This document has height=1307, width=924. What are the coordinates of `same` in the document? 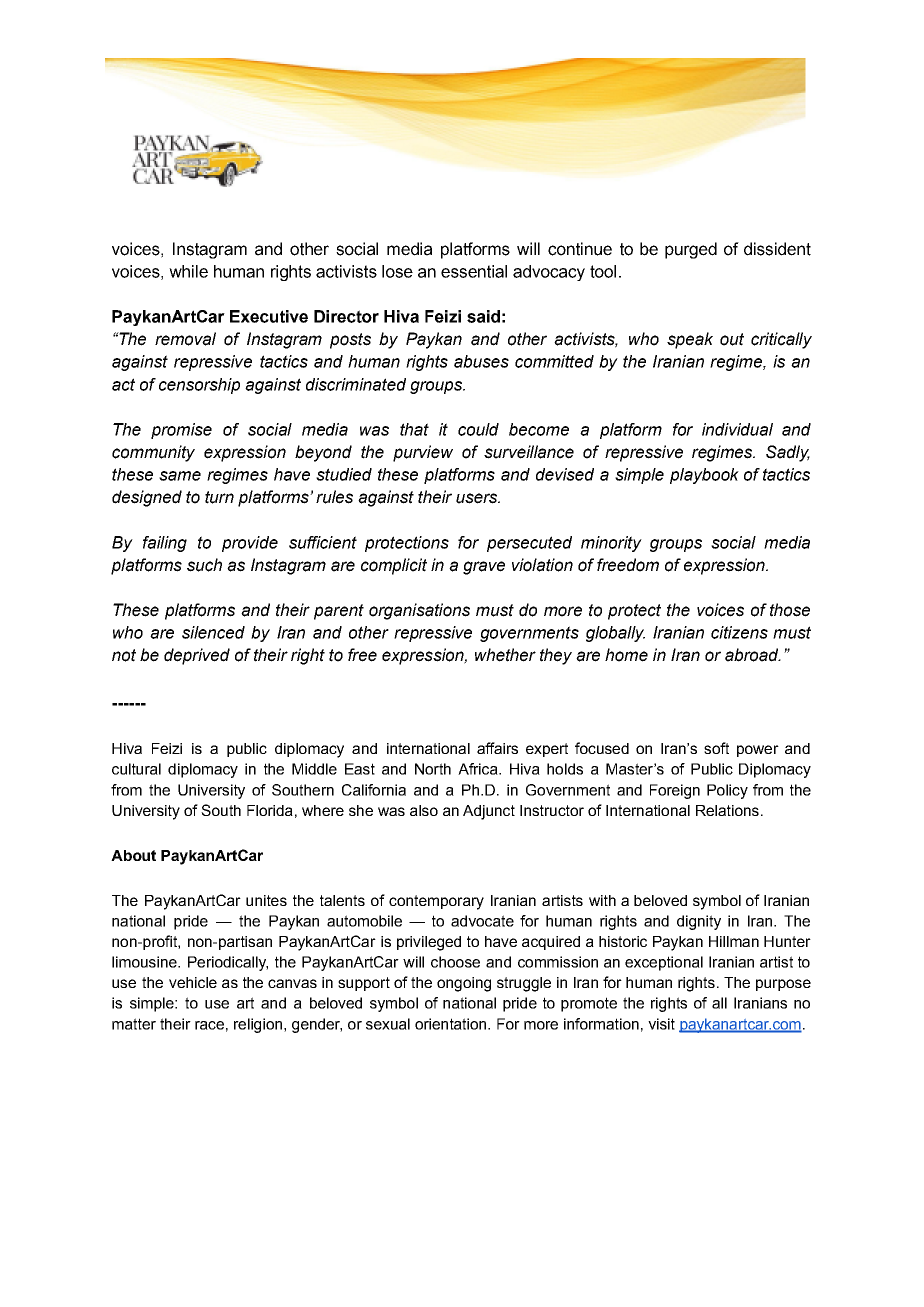 It's located at (180, 476).
